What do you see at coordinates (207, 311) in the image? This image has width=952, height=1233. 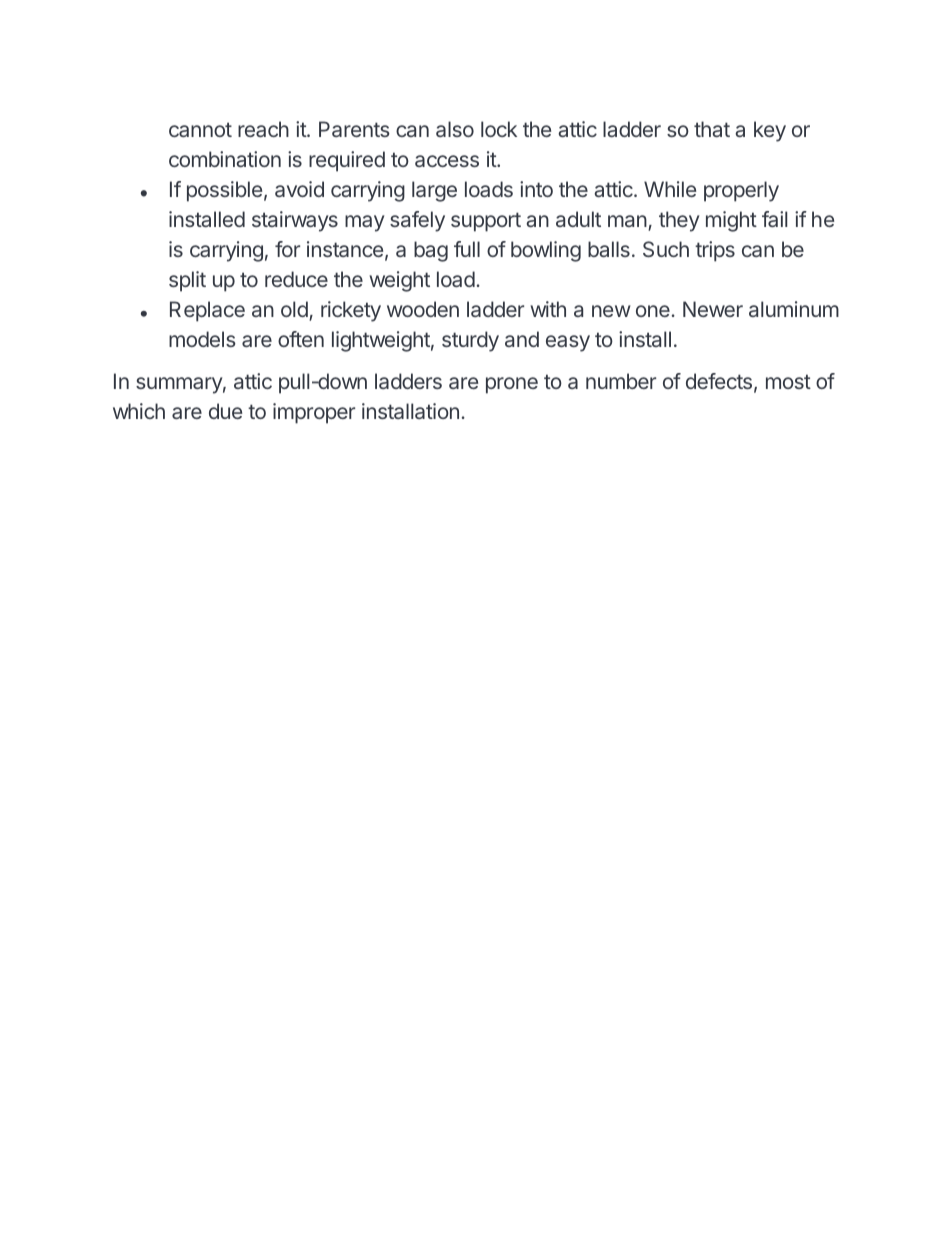 I see `Replace` at bounding box center [207, 311].
